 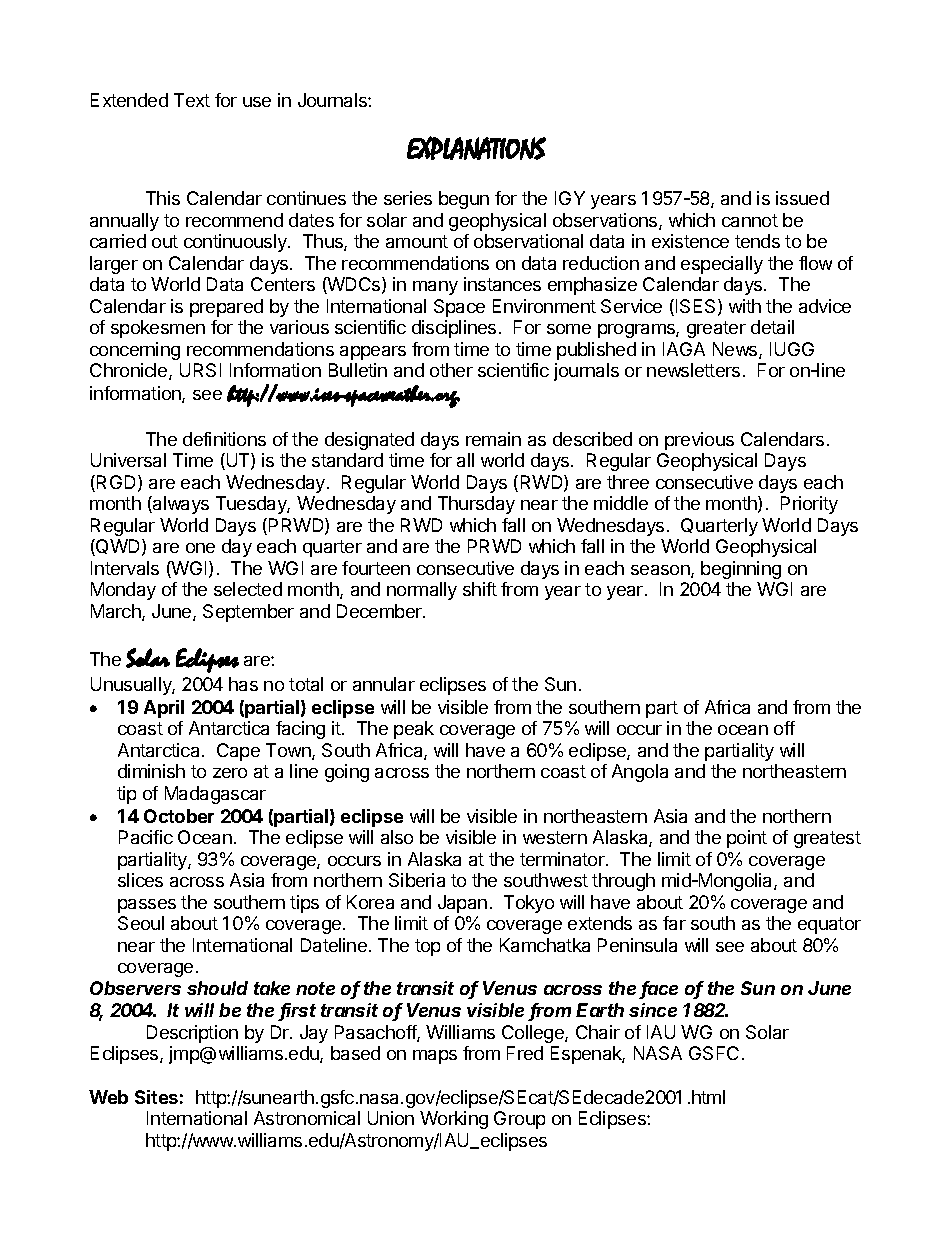 What do you see at coordinates (741, 570) in the screenshot?
I see `beginning` at bounding box center [741, 570].
